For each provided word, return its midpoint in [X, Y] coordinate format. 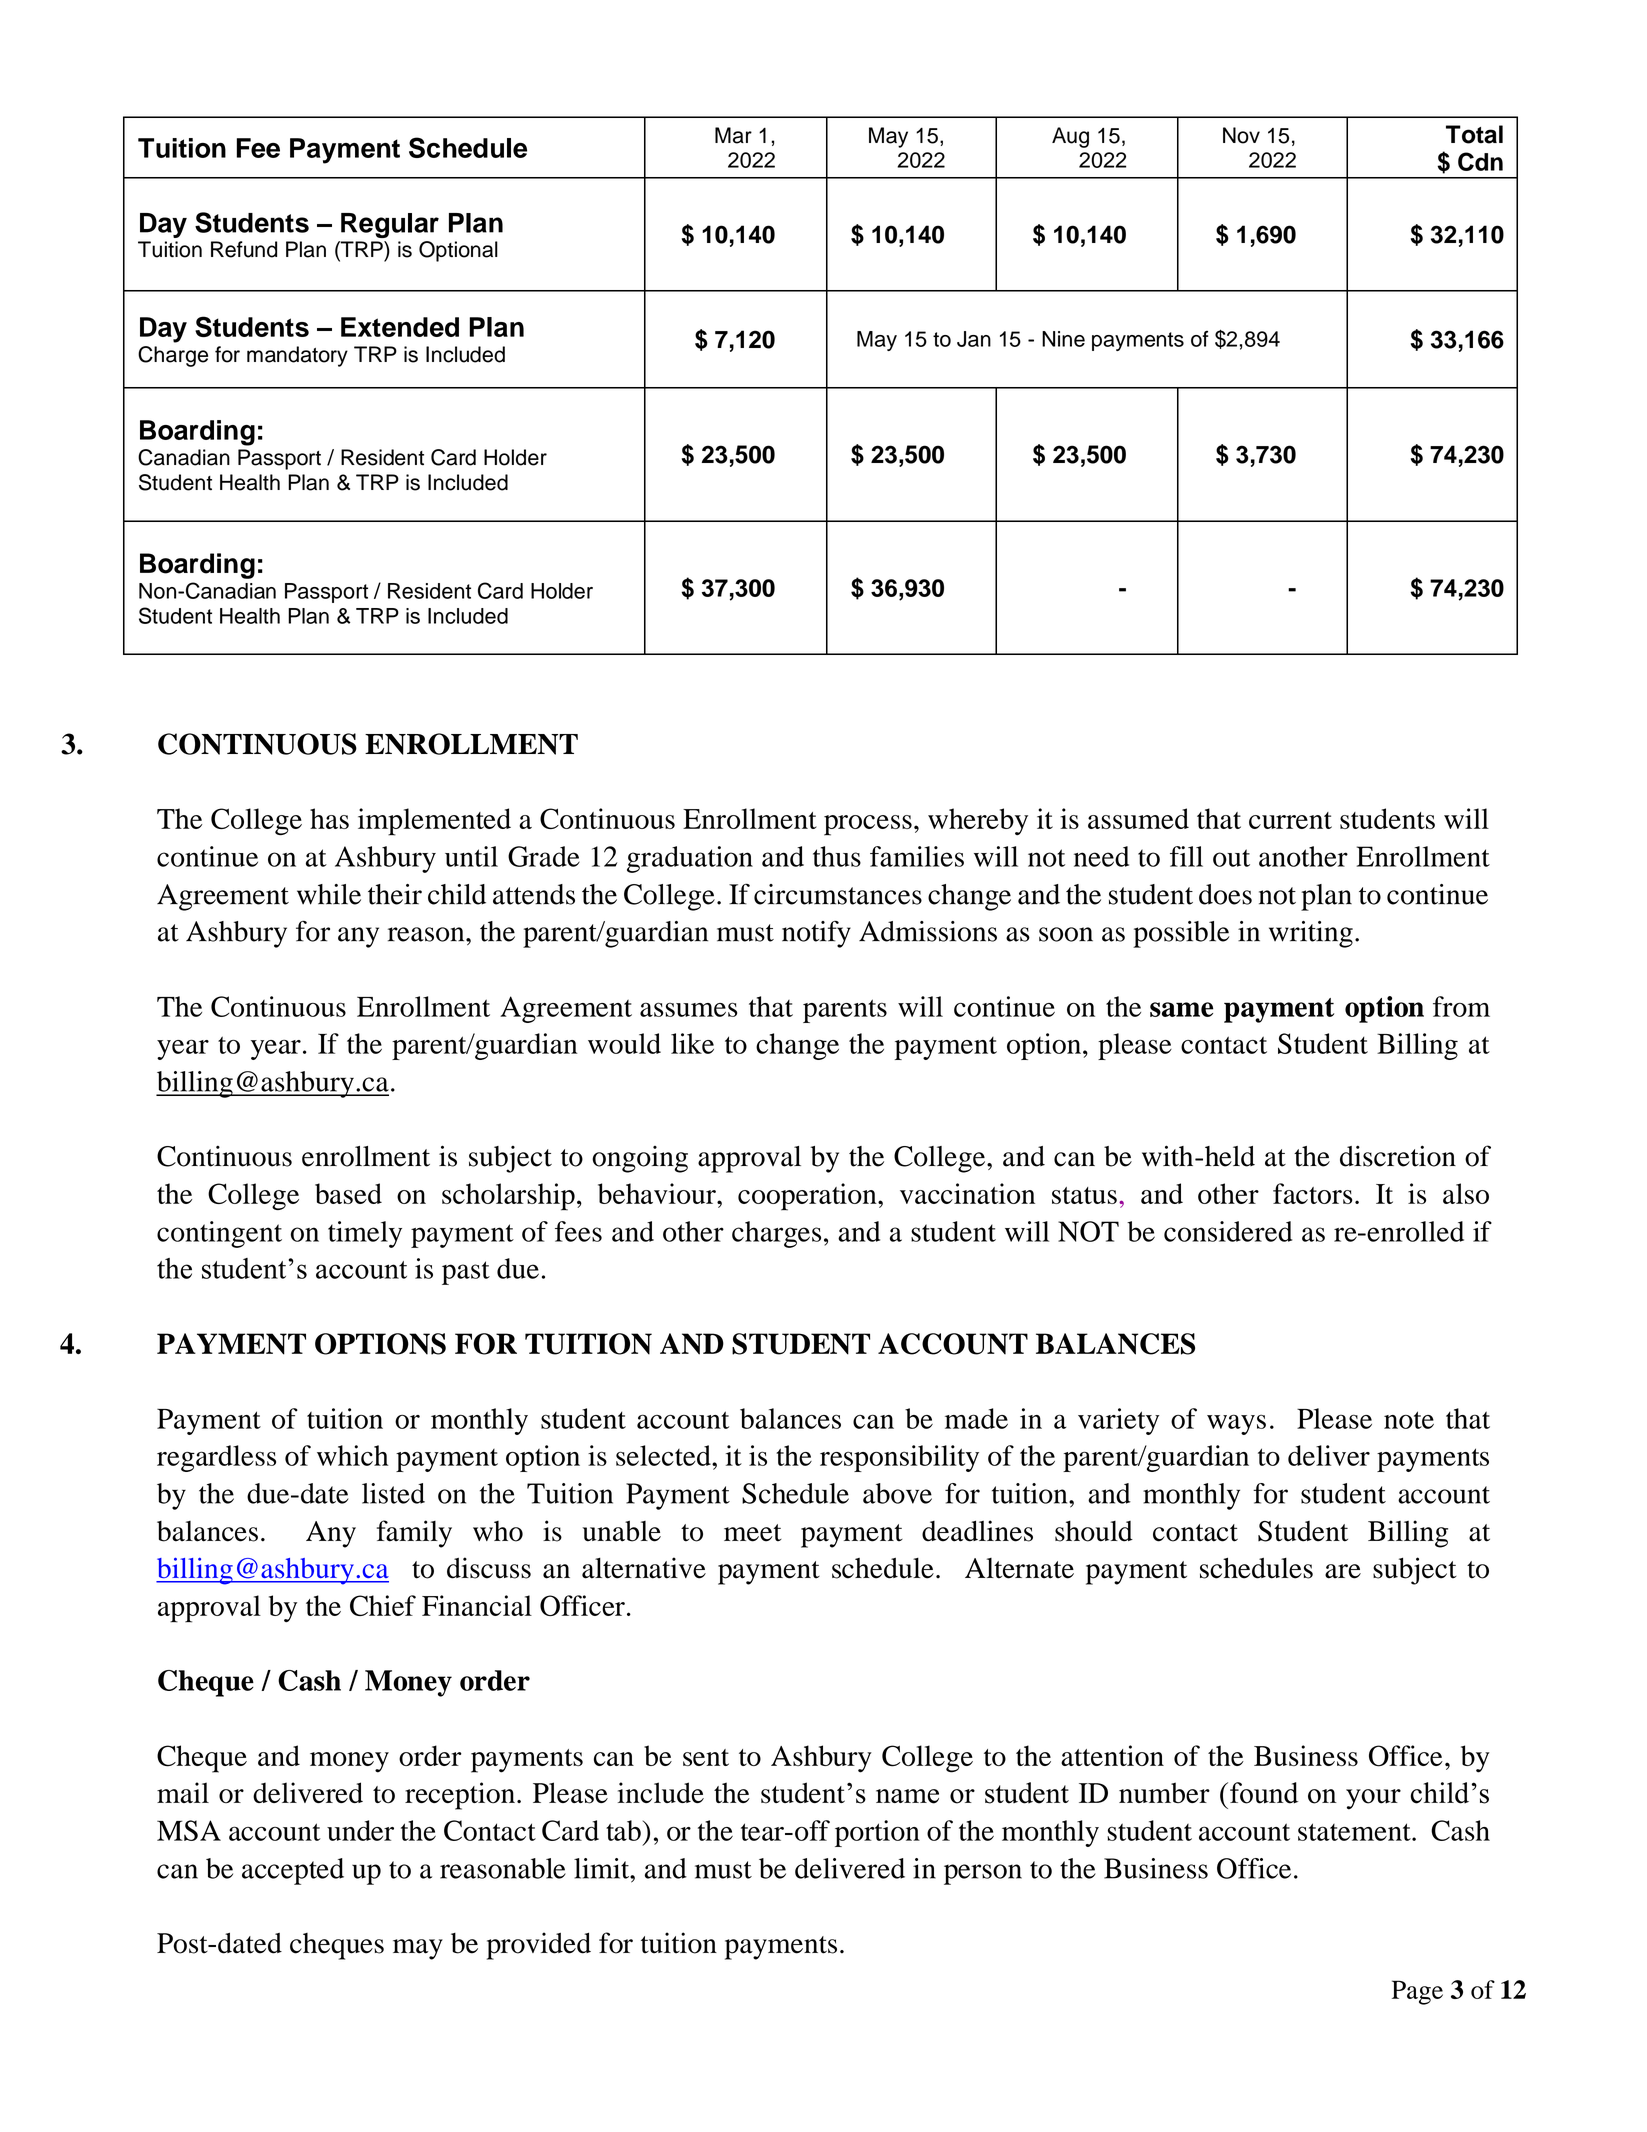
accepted [293, 1871]
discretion [1398, 1156]
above [897, 1493]
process [868, 825]
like [692, 1043]
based [348, 1193]
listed [393, 1493]
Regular [390, 225]
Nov [1241, 135]
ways [1236, 1424]
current [1290, 820]
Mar [733, 135]
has [329, 818]
